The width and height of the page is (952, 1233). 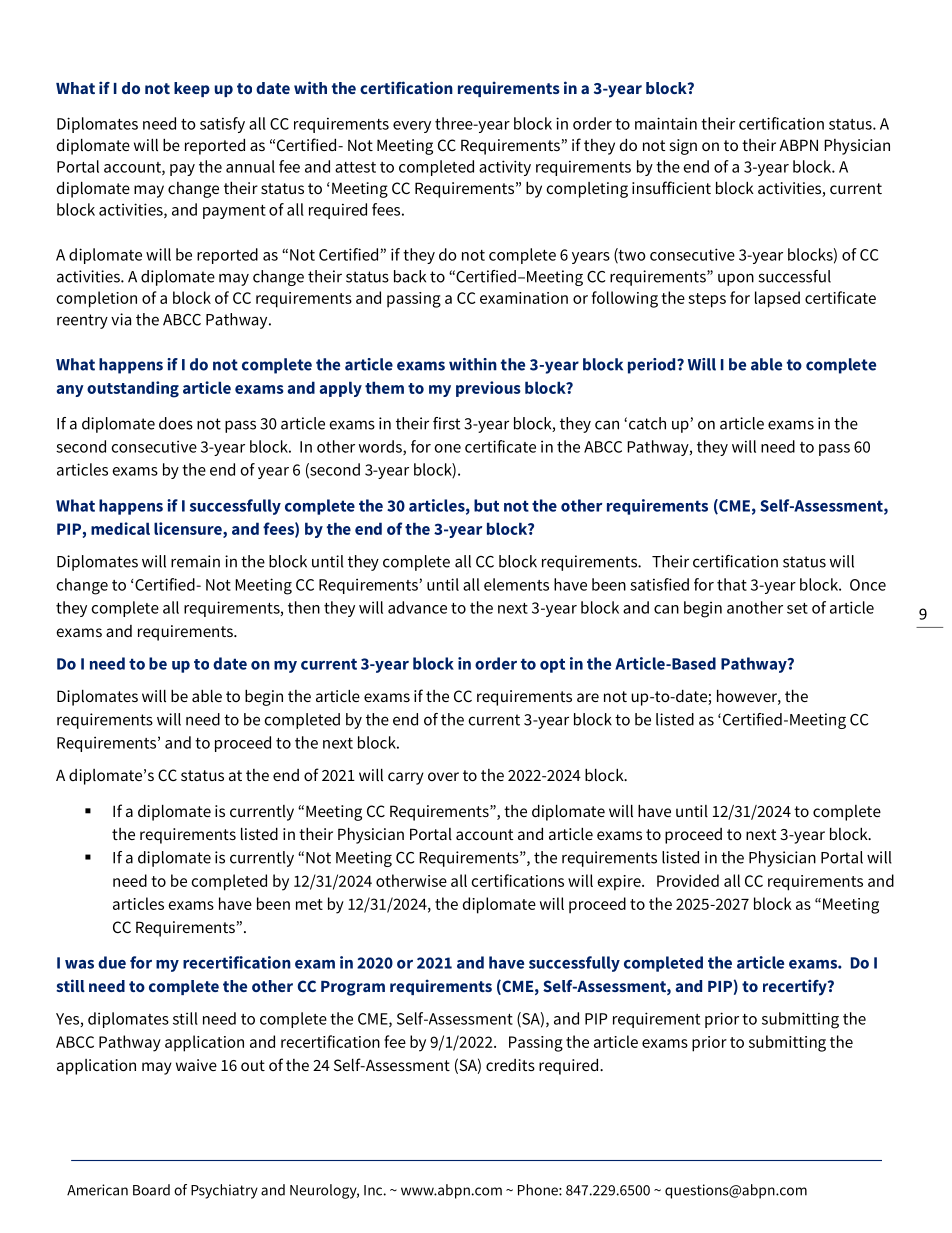 I want to click on but, so click(x=486, y=505).
